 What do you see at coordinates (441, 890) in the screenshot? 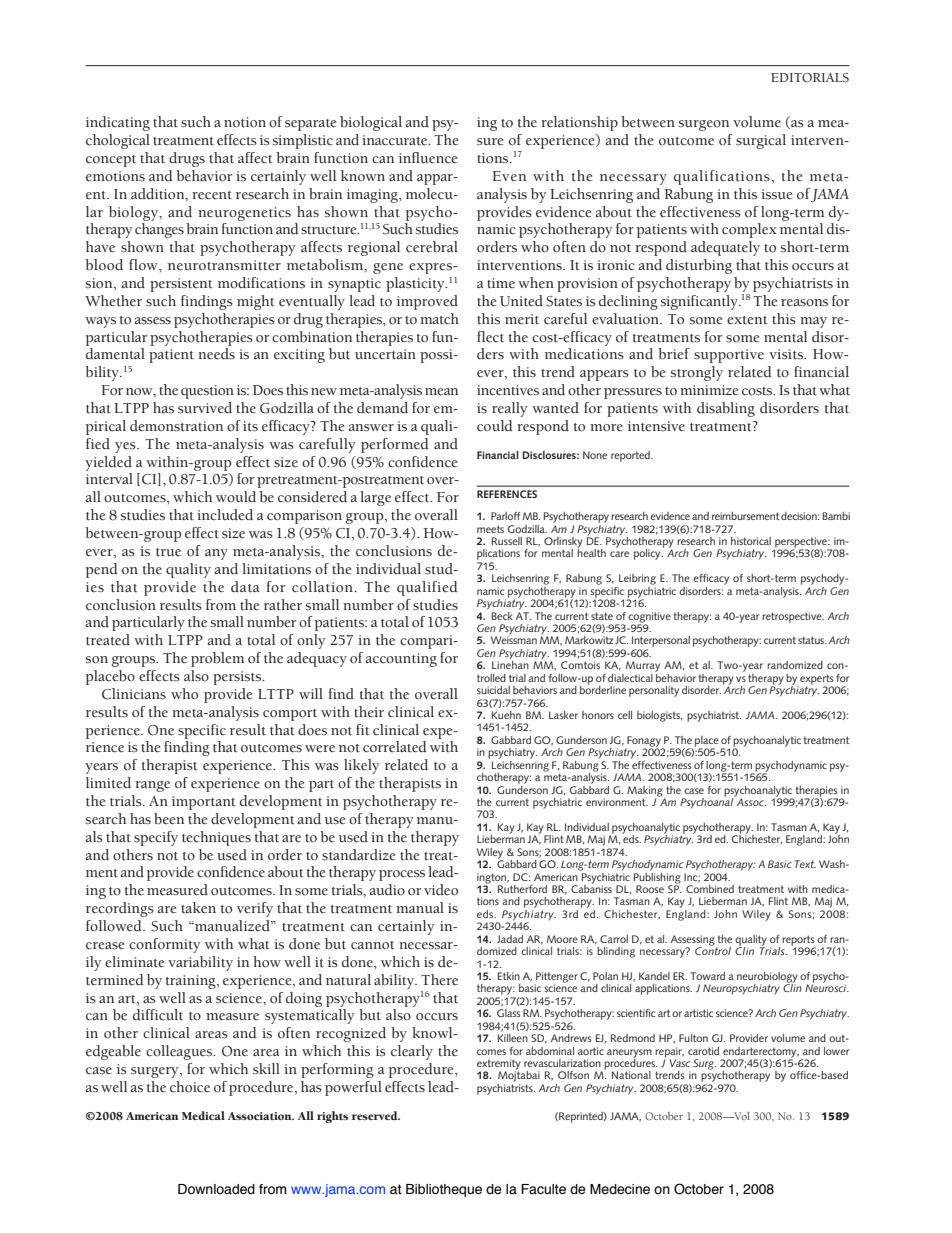
I see `video` at bounding box center [441, 890].
